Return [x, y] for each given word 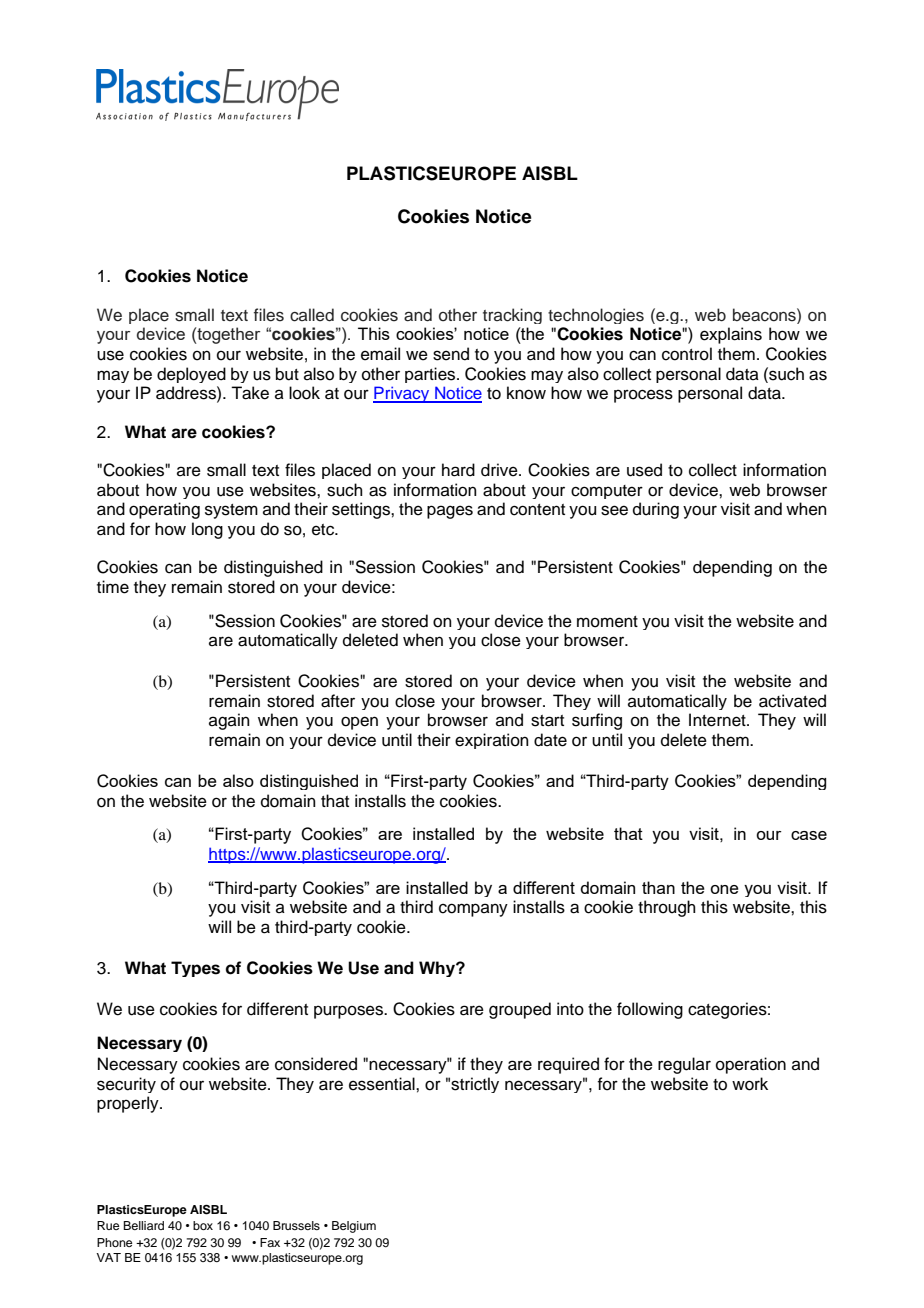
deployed [191, 375]
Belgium [354, 1227]
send [451, 354]
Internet [718, 720]
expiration [492, 741]
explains [731, 335]
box [203, 1225]
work [750, 1084]
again [229, 721]
